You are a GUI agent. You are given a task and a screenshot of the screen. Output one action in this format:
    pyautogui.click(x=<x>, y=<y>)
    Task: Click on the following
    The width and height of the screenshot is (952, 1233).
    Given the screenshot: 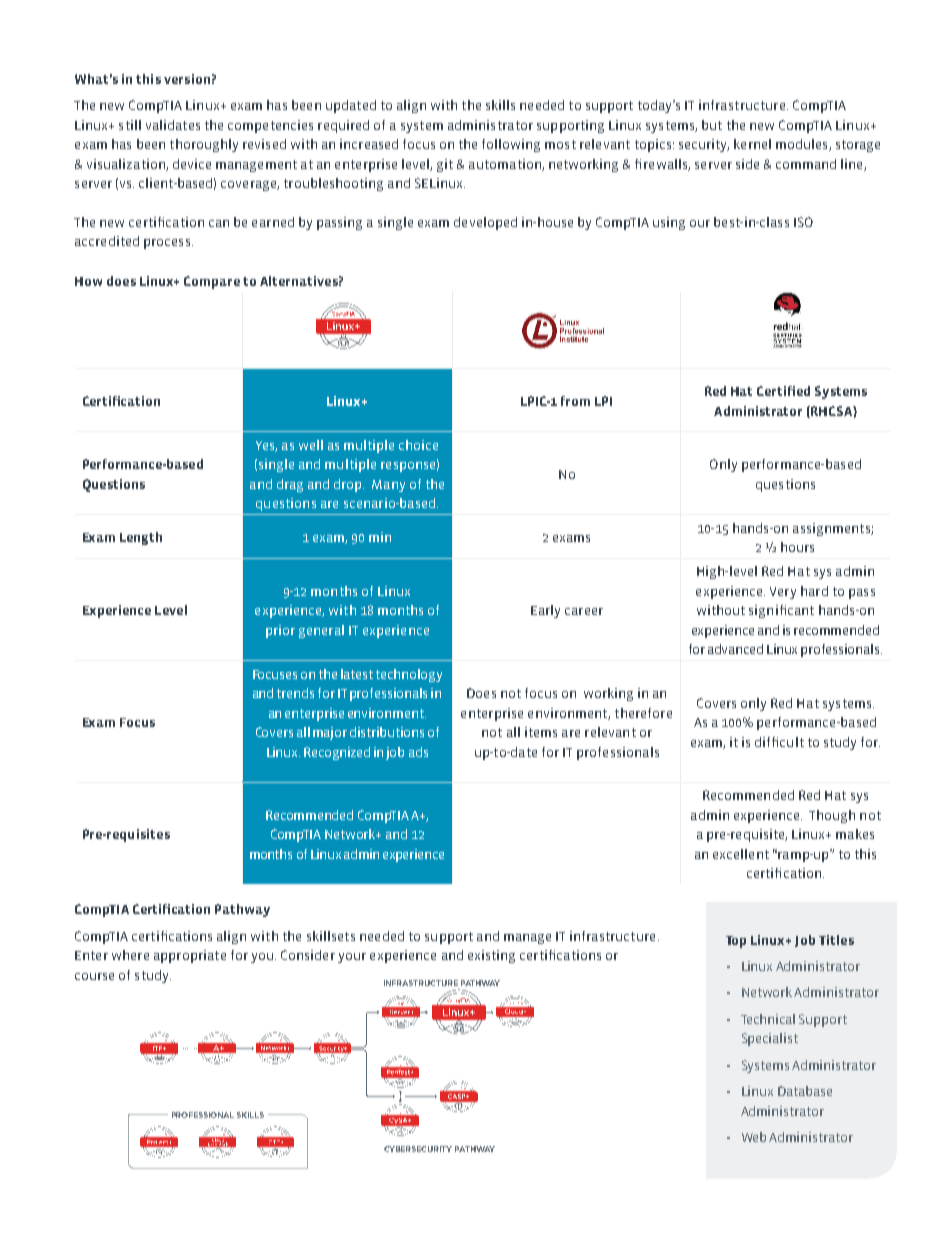 What is the action you would take?
    pyautogui.click(x=511, y=145)
